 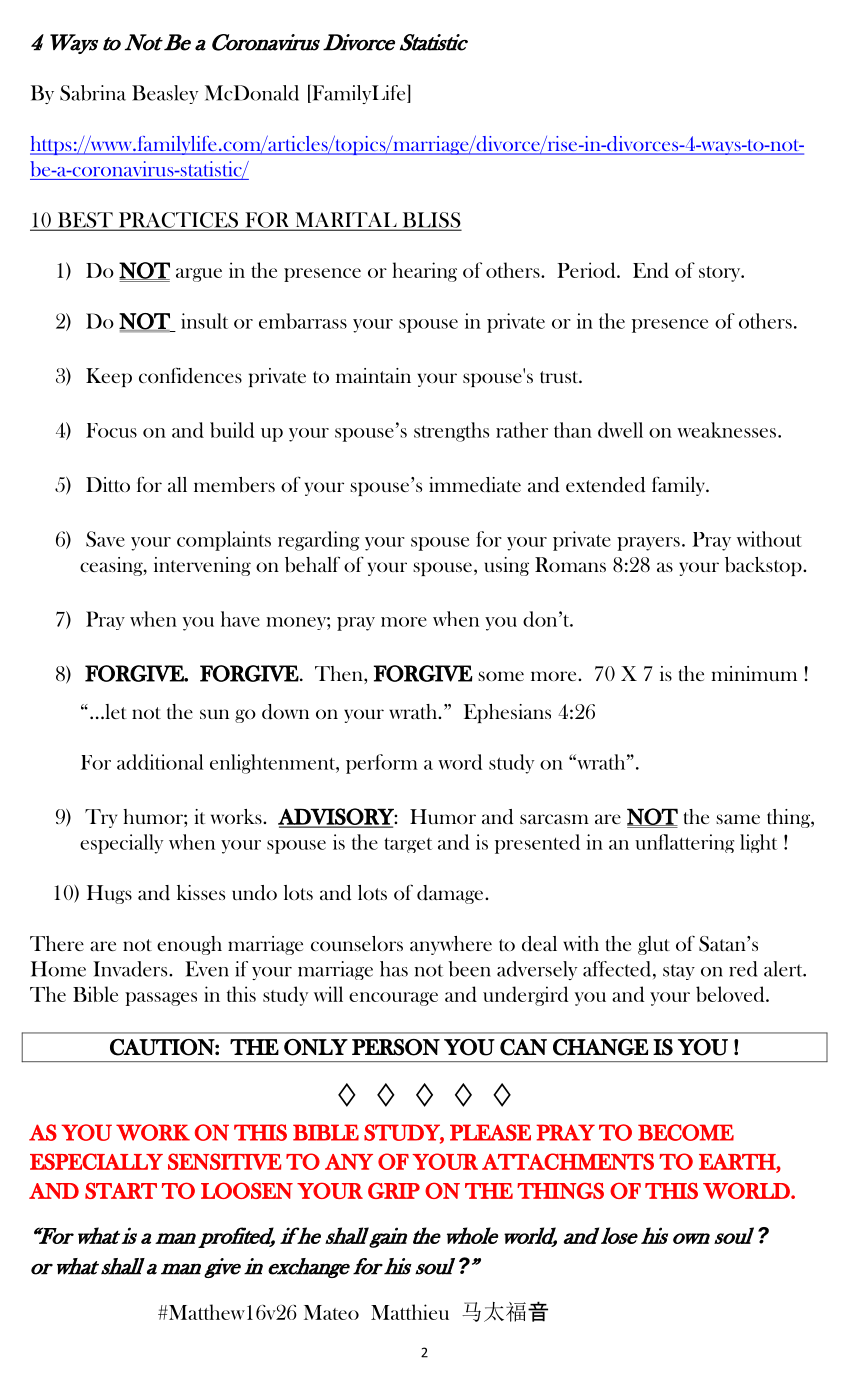 I want to click on Matthieu, so click(x=410, y=1312).
